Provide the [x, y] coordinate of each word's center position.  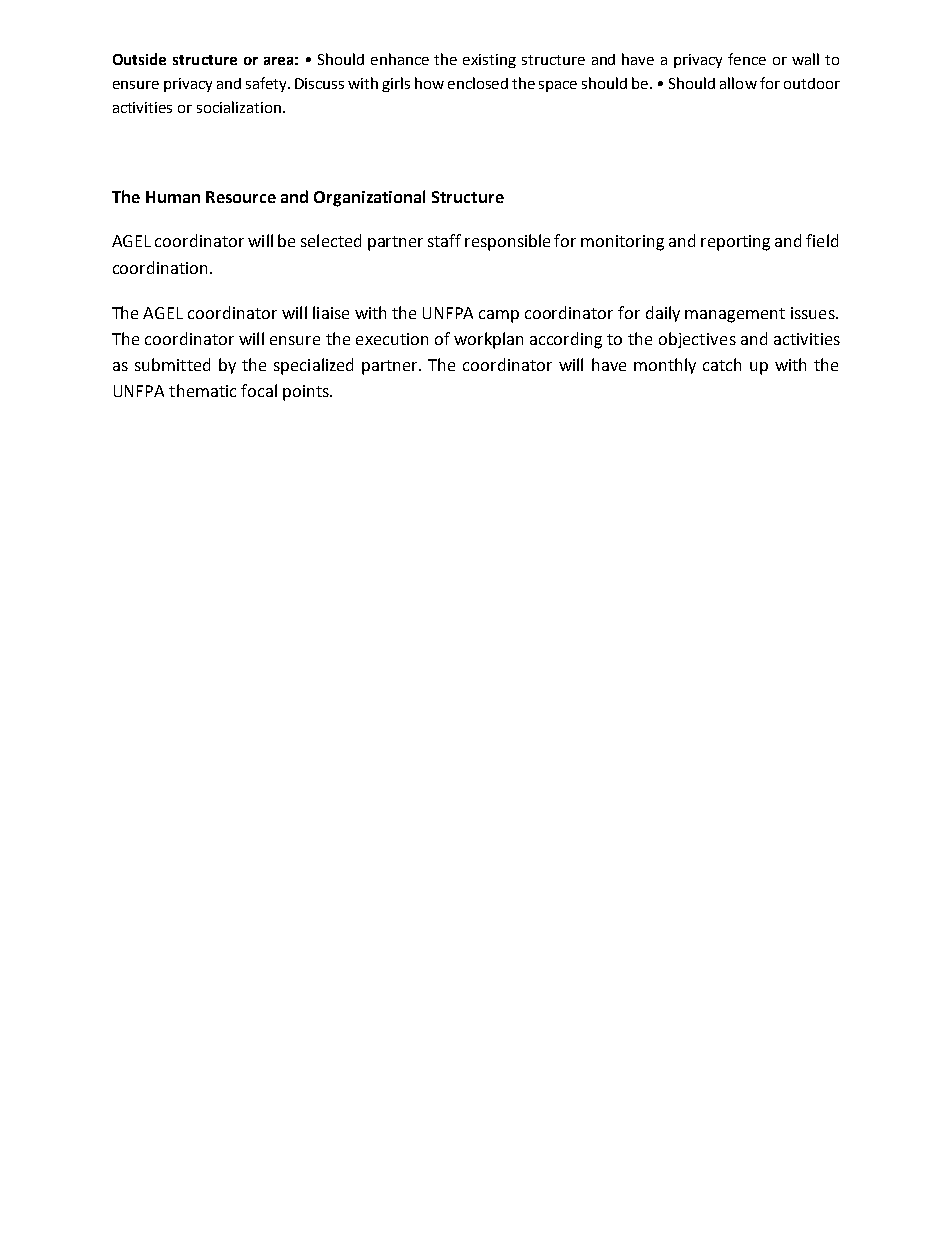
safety [268, 84]
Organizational [369, 198]
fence [747, 59]
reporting [735, 243]
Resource [241, 197]
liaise [331, 312]
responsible [507, 242]
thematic [202, 390]
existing [489, 61]
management [735, 315]
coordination [160, 267]
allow [738, 83]
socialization [239, 107]
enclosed [478, 83]
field [822, 240]
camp [499, 316]
